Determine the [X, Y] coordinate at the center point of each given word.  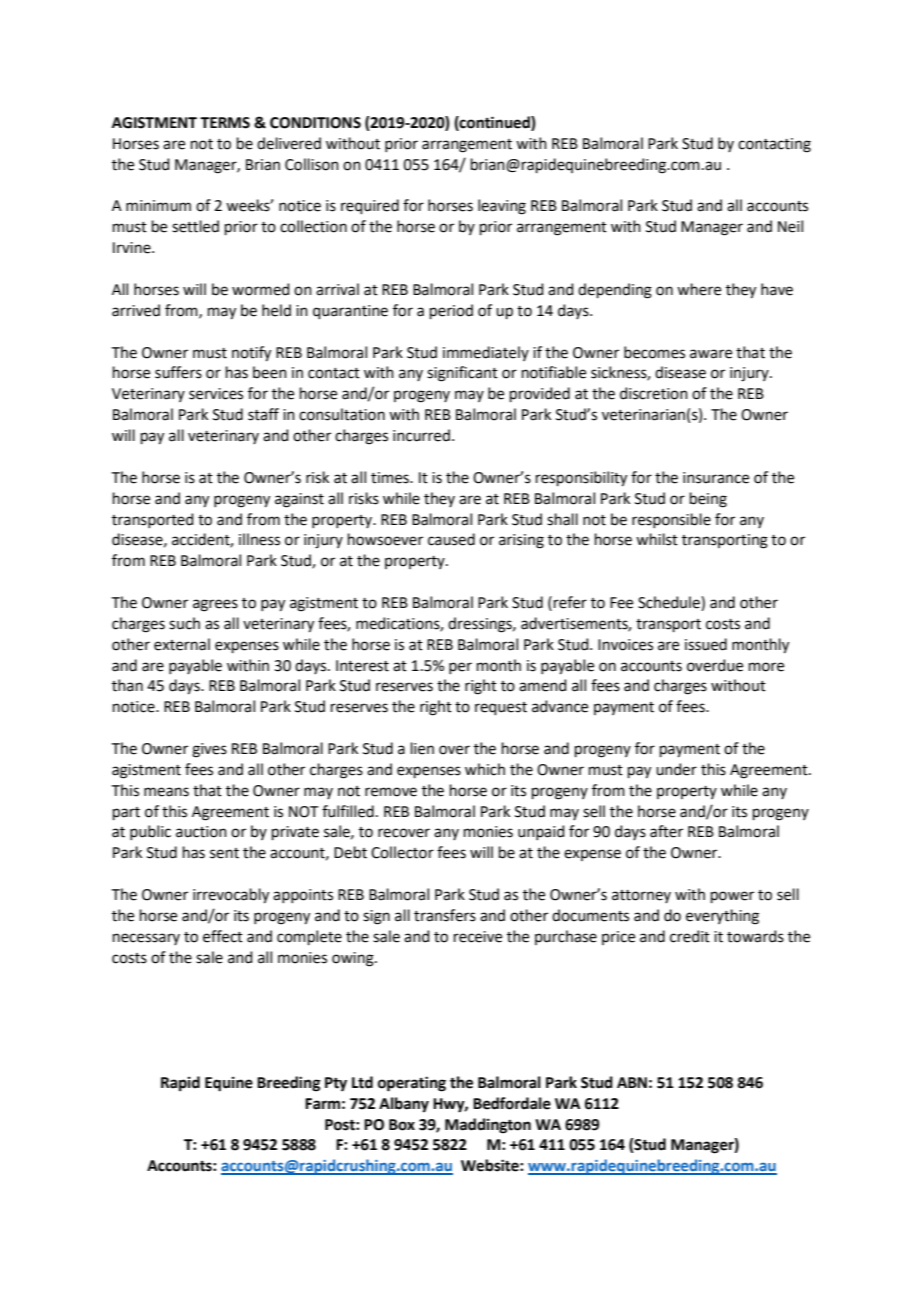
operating [412, 1084]
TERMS [225, 123]
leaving [502, 207]
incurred [421, 435]
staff [263, 414]
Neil [790, 226]
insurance [716, 478]
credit [690, 936]
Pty [336, 1084]
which [485, 769]
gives [209, 750]
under [676, 769]
